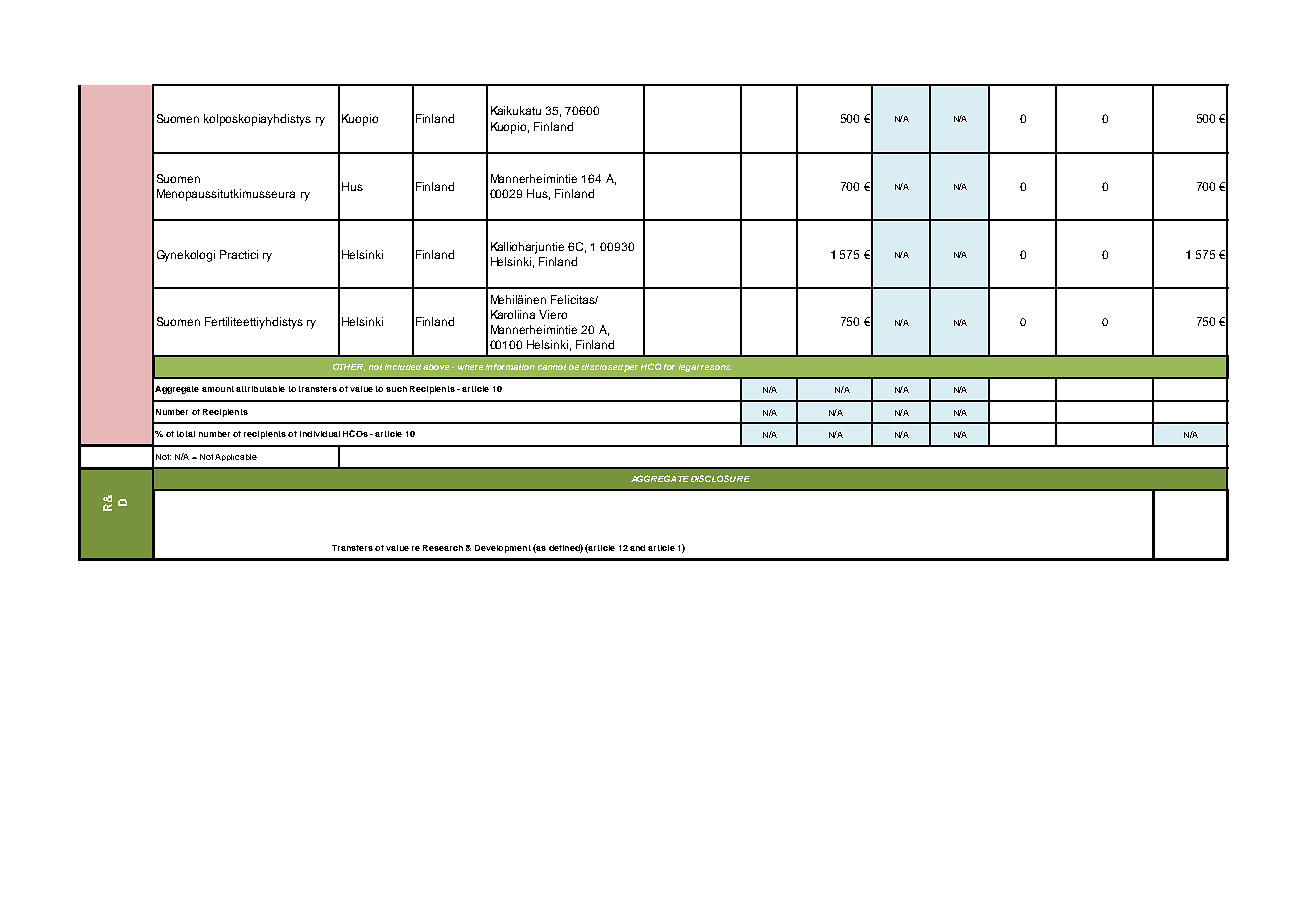  What do you see at coordinates (503, 549) in the page?
I see `Development` at bounding box center [503, 549].
